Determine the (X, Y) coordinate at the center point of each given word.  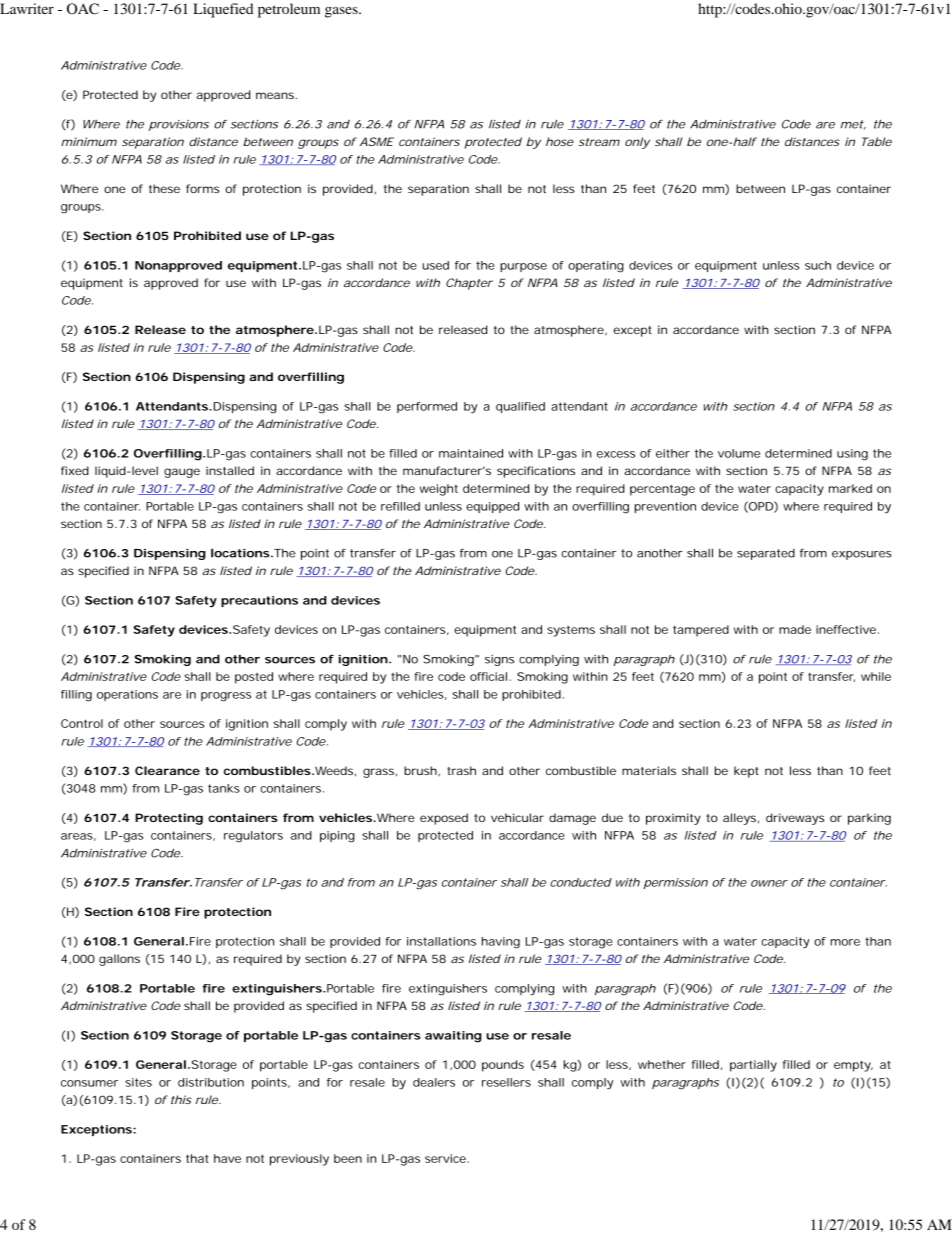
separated (766, 554)
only (637, 143)
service (446, 1158)
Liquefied (223, 10)
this (181, 1099)
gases (342, 12)
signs (499, 660)
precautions (259, 601)
